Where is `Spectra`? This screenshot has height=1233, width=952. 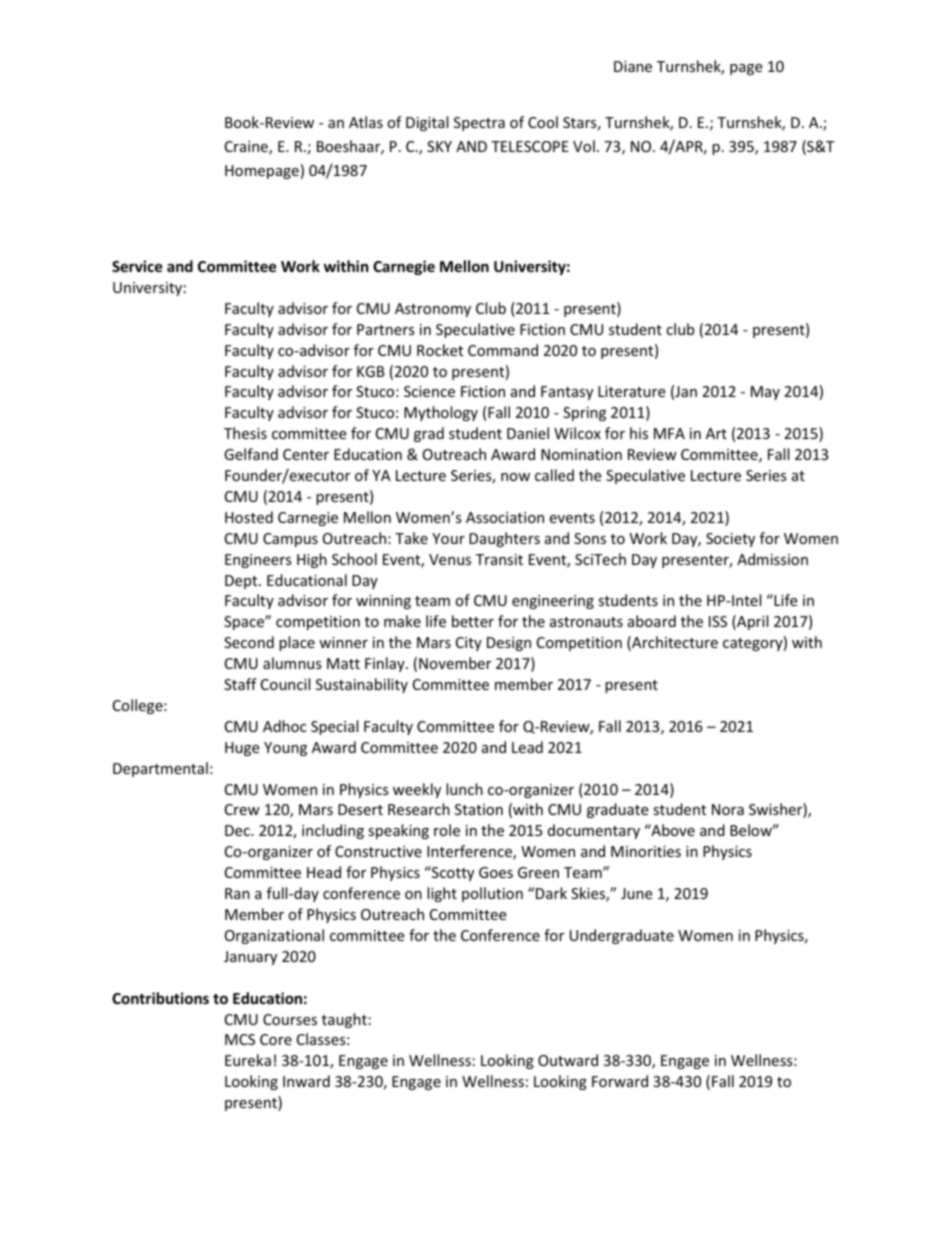 Spectra is located at coordinates (479, 124).
